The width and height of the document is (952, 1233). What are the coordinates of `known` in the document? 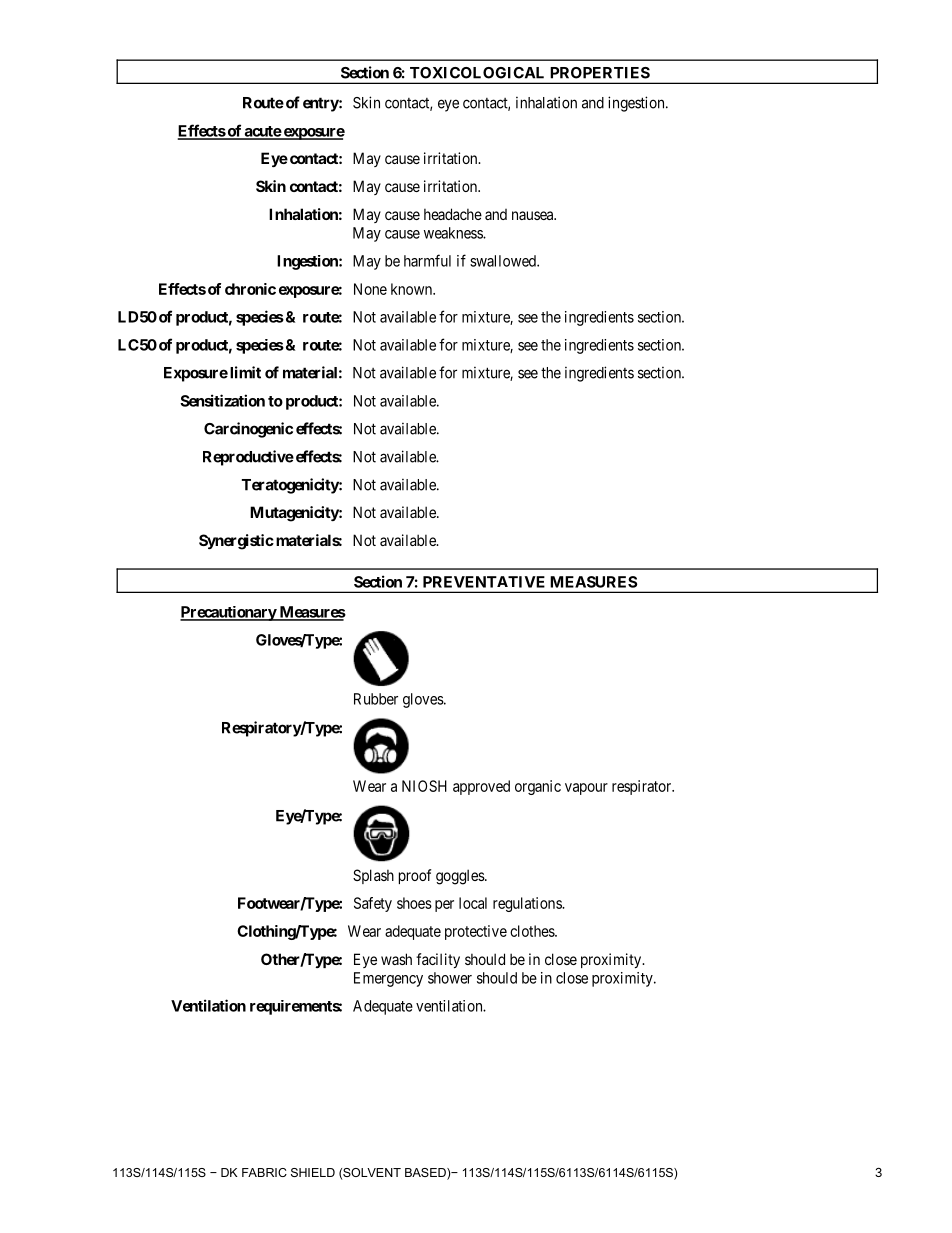 It's located at (413, 289).
